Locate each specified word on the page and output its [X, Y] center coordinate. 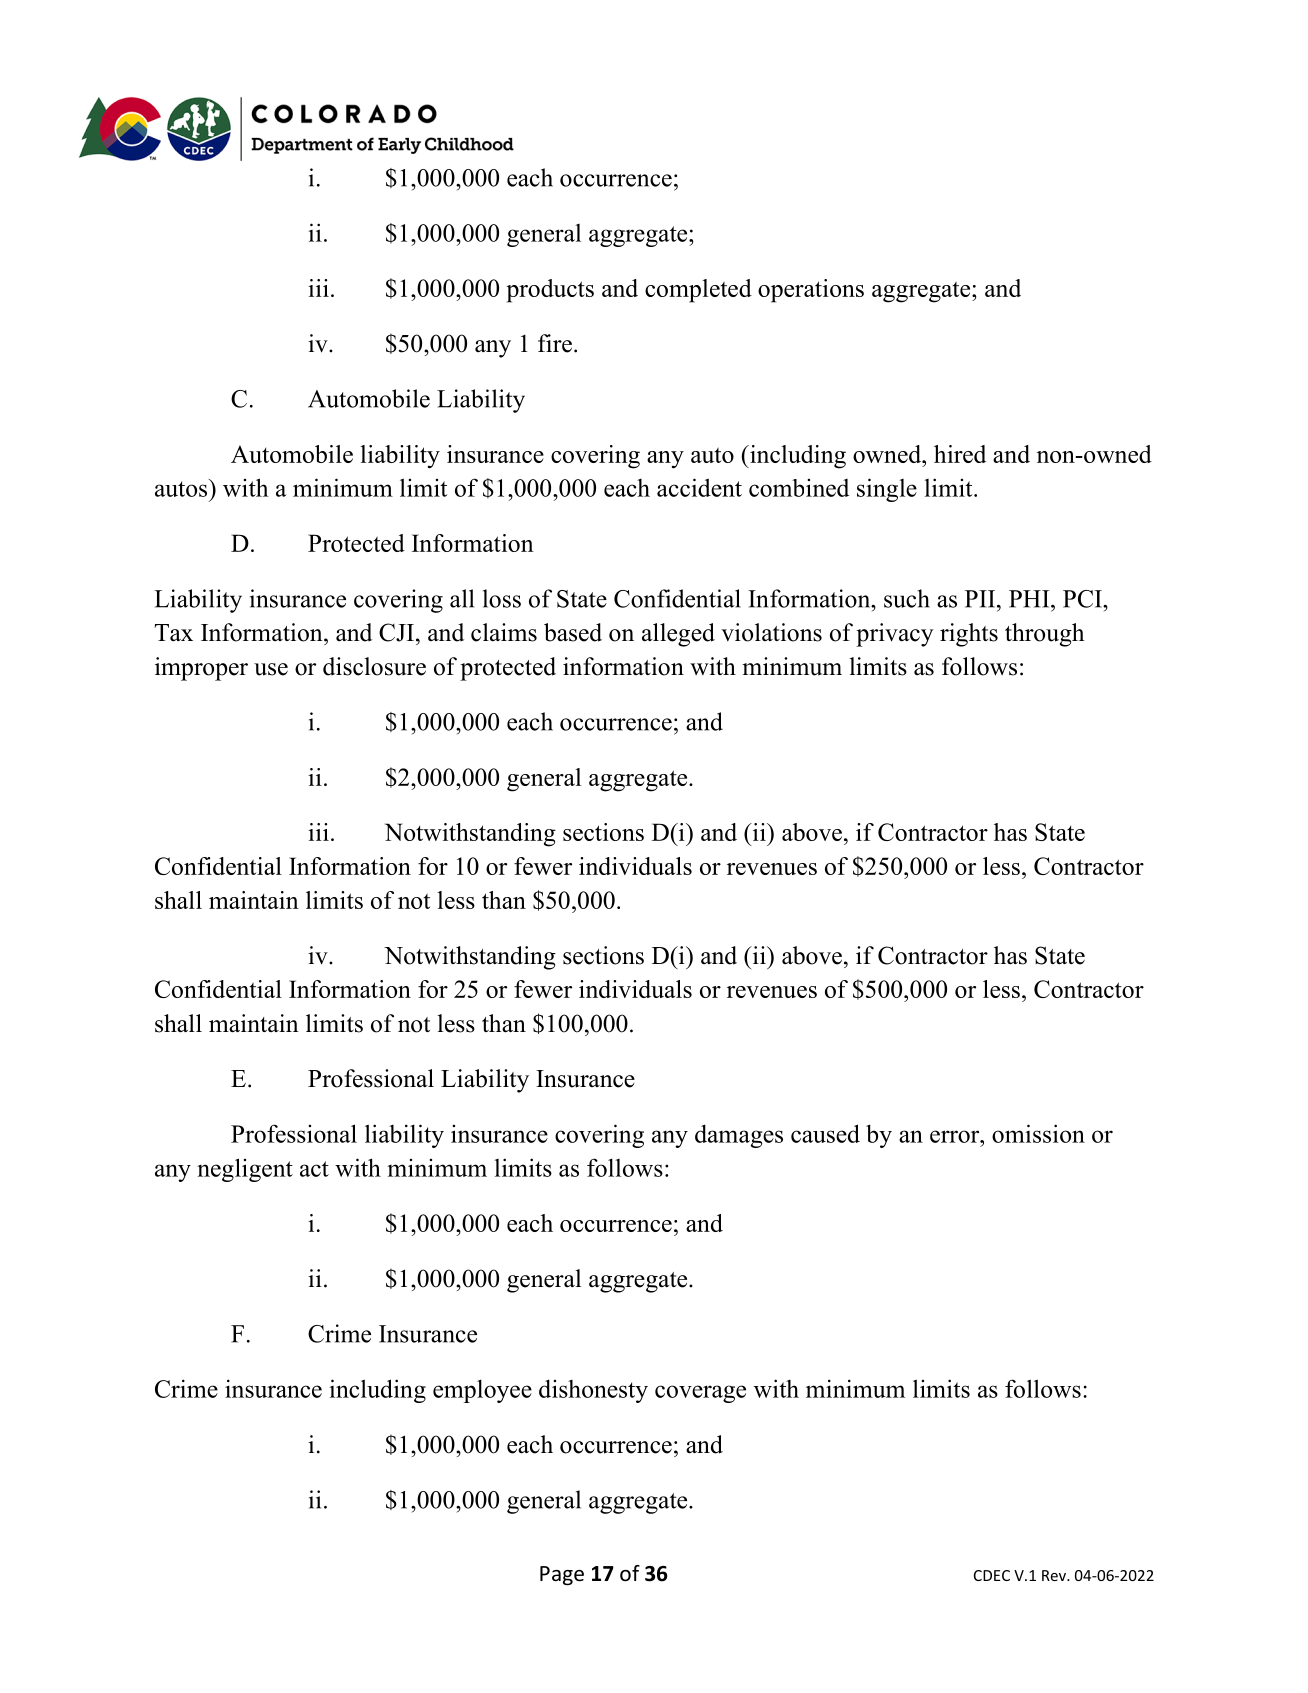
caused [825, 1133]
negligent [245, 1170]
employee [482, 1391]
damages [739, 1136]
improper [201, 669]
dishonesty [593, 1391]
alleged [678, 635]
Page [562, 1576]
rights [969, 635]
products [550, 291]
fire [555, 343]
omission [1038, 1133]
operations [811, 291]
